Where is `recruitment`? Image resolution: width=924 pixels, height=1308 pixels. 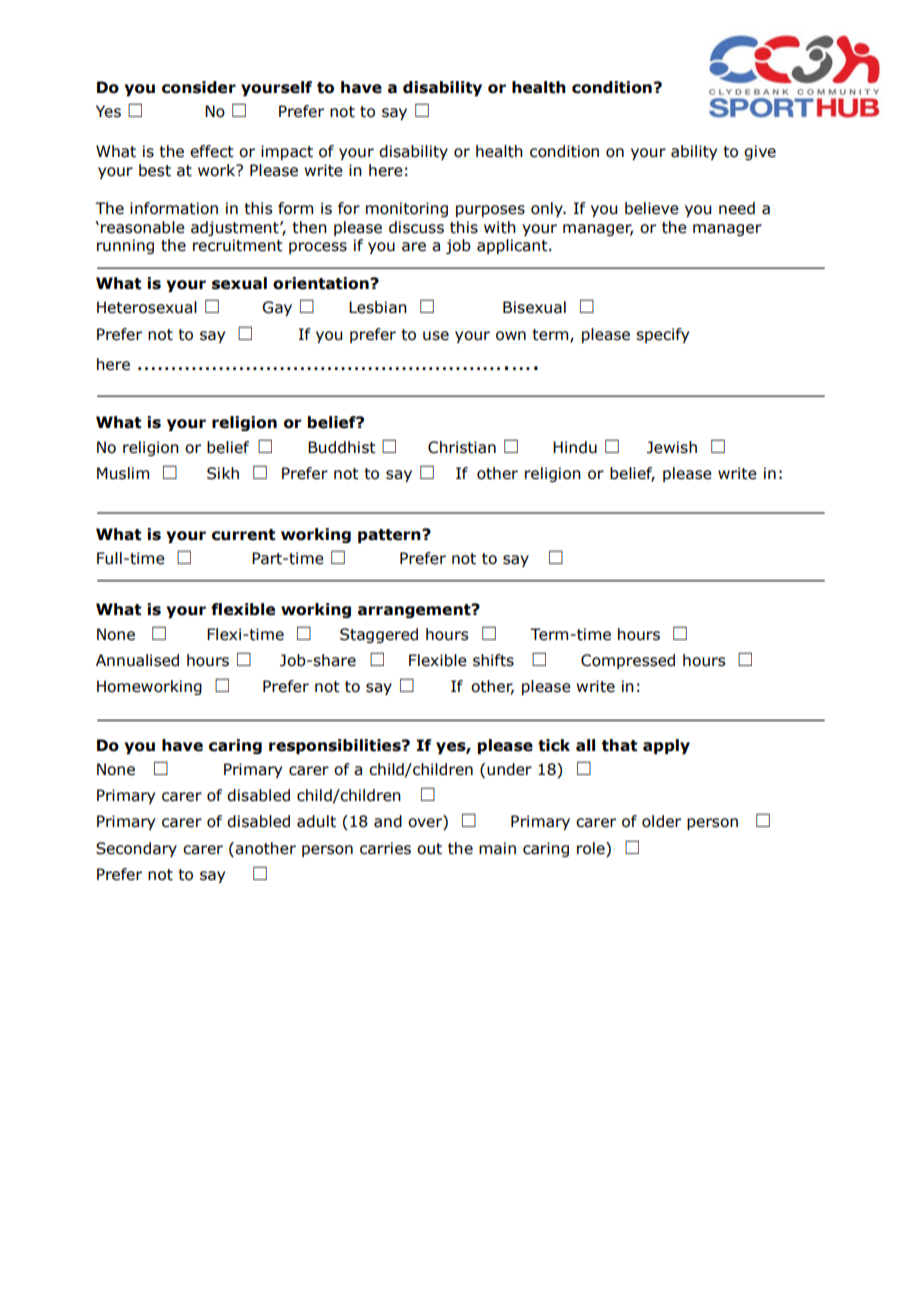
recruitment is located at coordinates (238, 245).
